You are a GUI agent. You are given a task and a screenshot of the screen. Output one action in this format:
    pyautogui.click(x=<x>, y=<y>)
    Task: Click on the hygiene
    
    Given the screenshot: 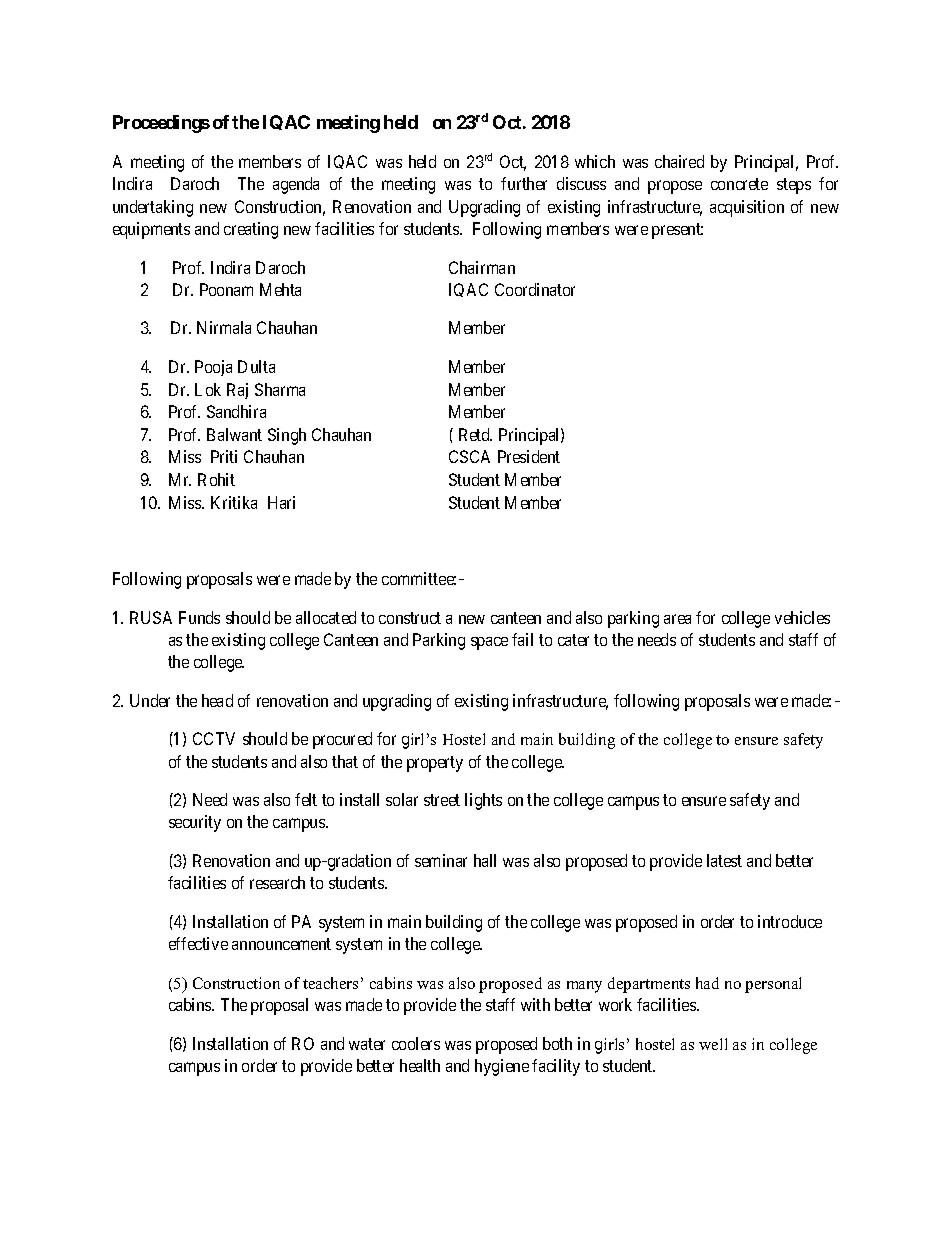 What is the action you would take?
    pyautogui.click(x=502, y=1067)
